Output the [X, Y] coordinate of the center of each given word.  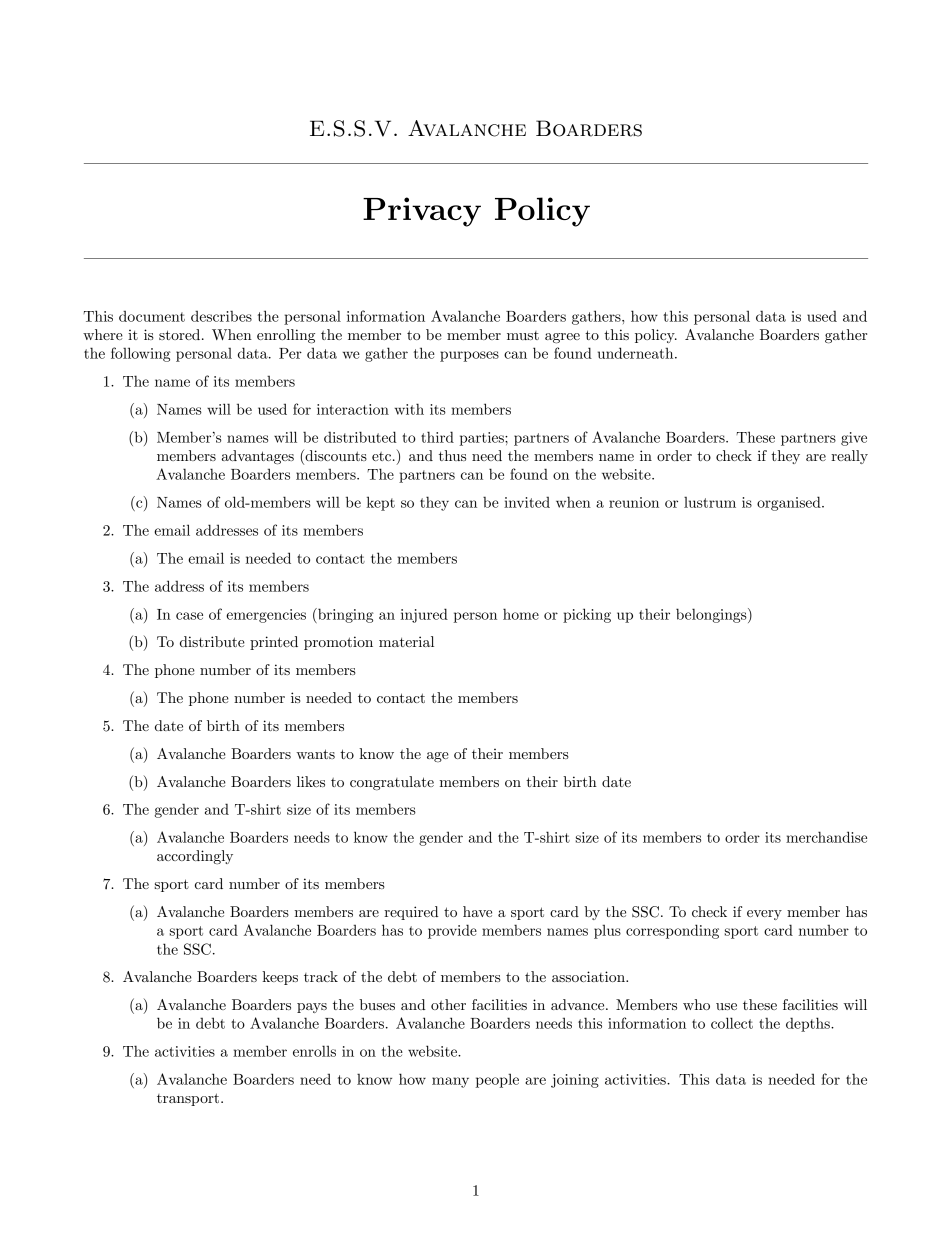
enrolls [314, 1051]
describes [221, 316]
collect [732, 1023]
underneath [637, 353]
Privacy [422, 212]
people [497, 1080]
